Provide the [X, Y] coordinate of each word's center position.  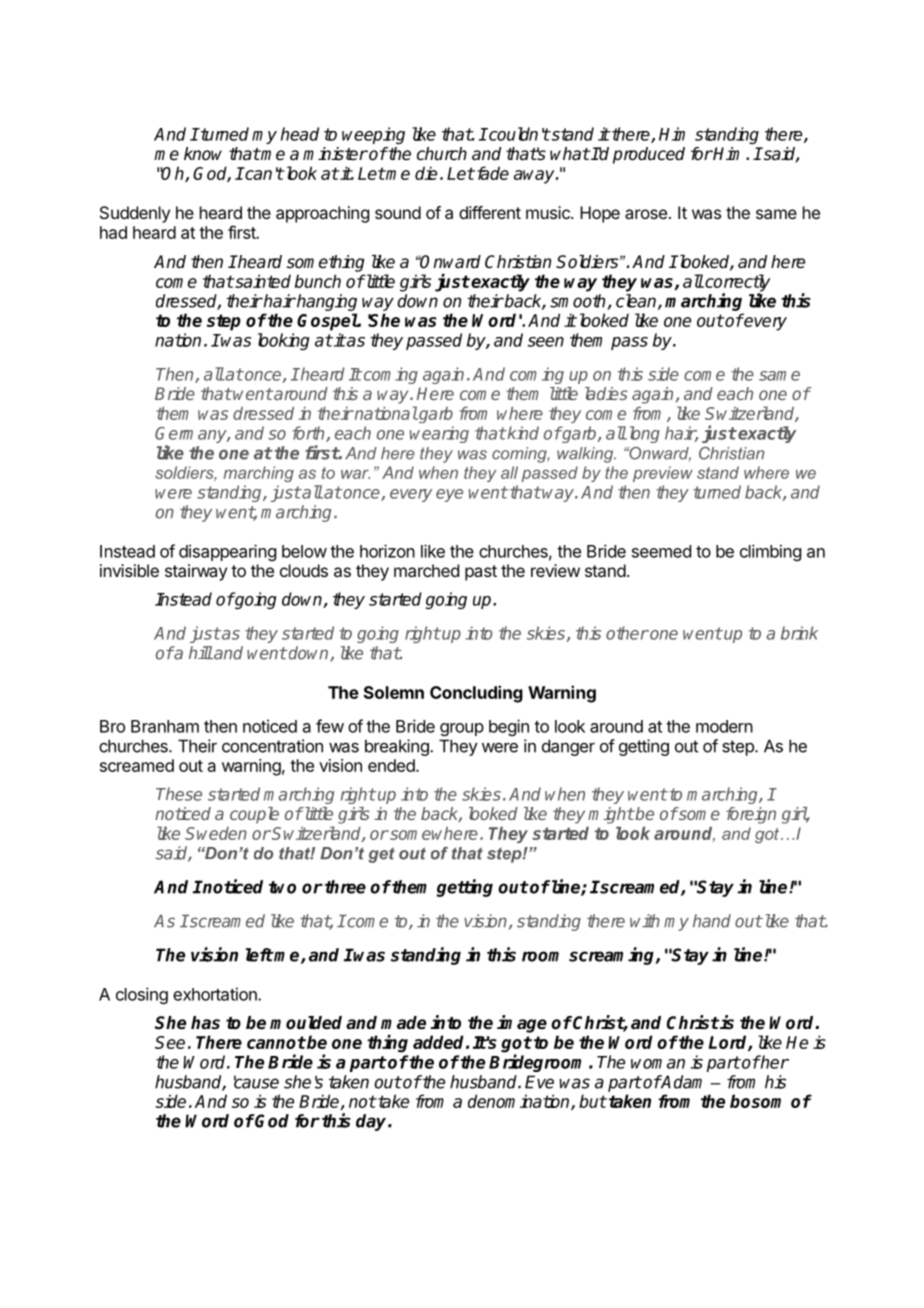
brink [799, 633]
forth [309, 434]
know [203, 154]
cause [256, 1082]
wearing [439, 434]
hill [201, 652]
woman [658, 1064]
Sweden [216, 833]
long [643, 434]
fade [491, 173]
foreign [751, 815]
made [403, 1023]
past [481, 573]
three [345, 887]
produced [649, 155]
